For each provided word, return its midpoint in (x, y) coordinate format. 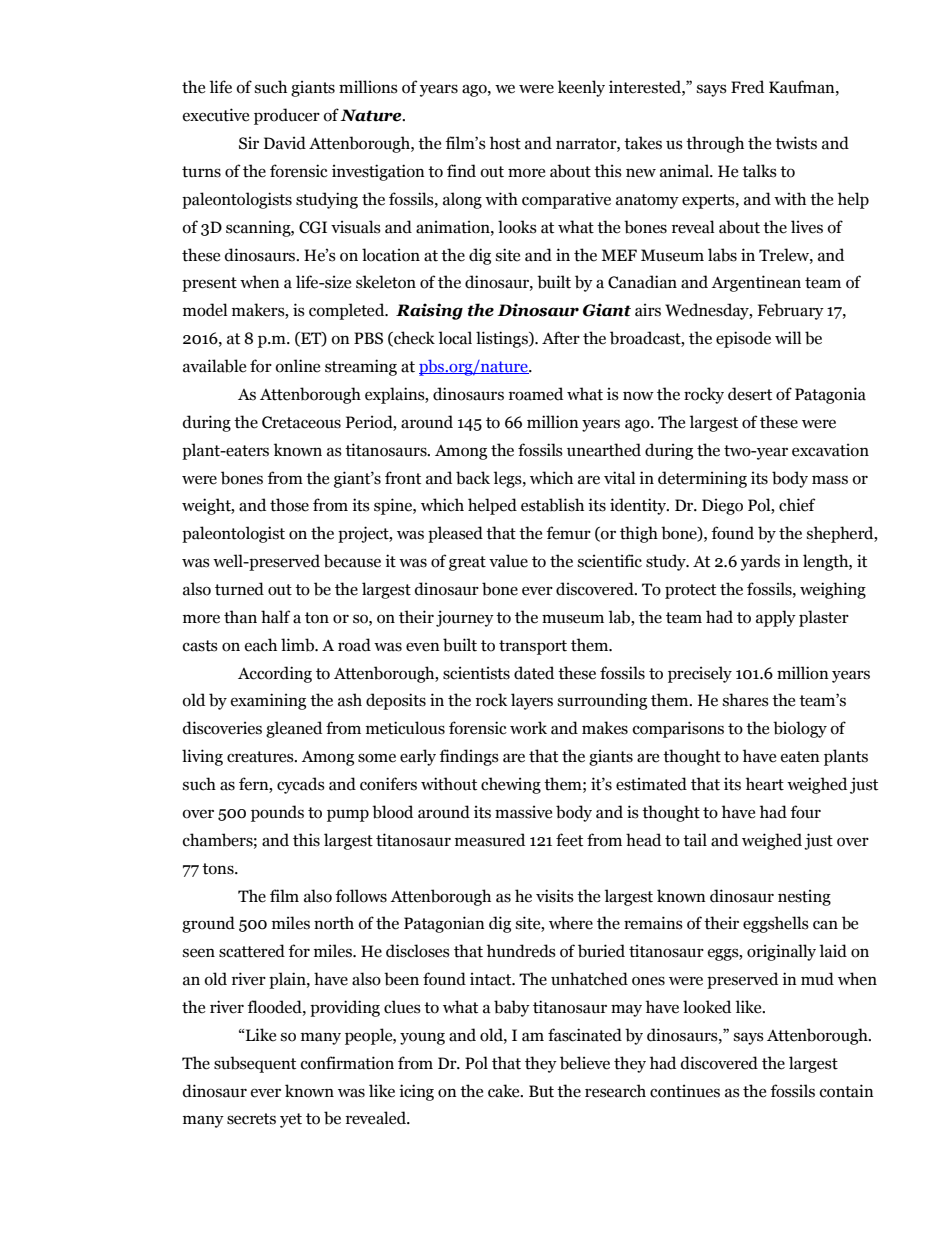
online (298, 366)
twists (796, 143)
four (805, 812)
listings (503, 339)
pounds (277, 813)
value (508, 561)
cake (505, 1091)
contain (847, 1091)
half (276, 617)
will (788, 337)
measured (490, 840)
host (505, 143)
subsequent (255, 1064)
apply (776, 618)
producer (287, 116)
